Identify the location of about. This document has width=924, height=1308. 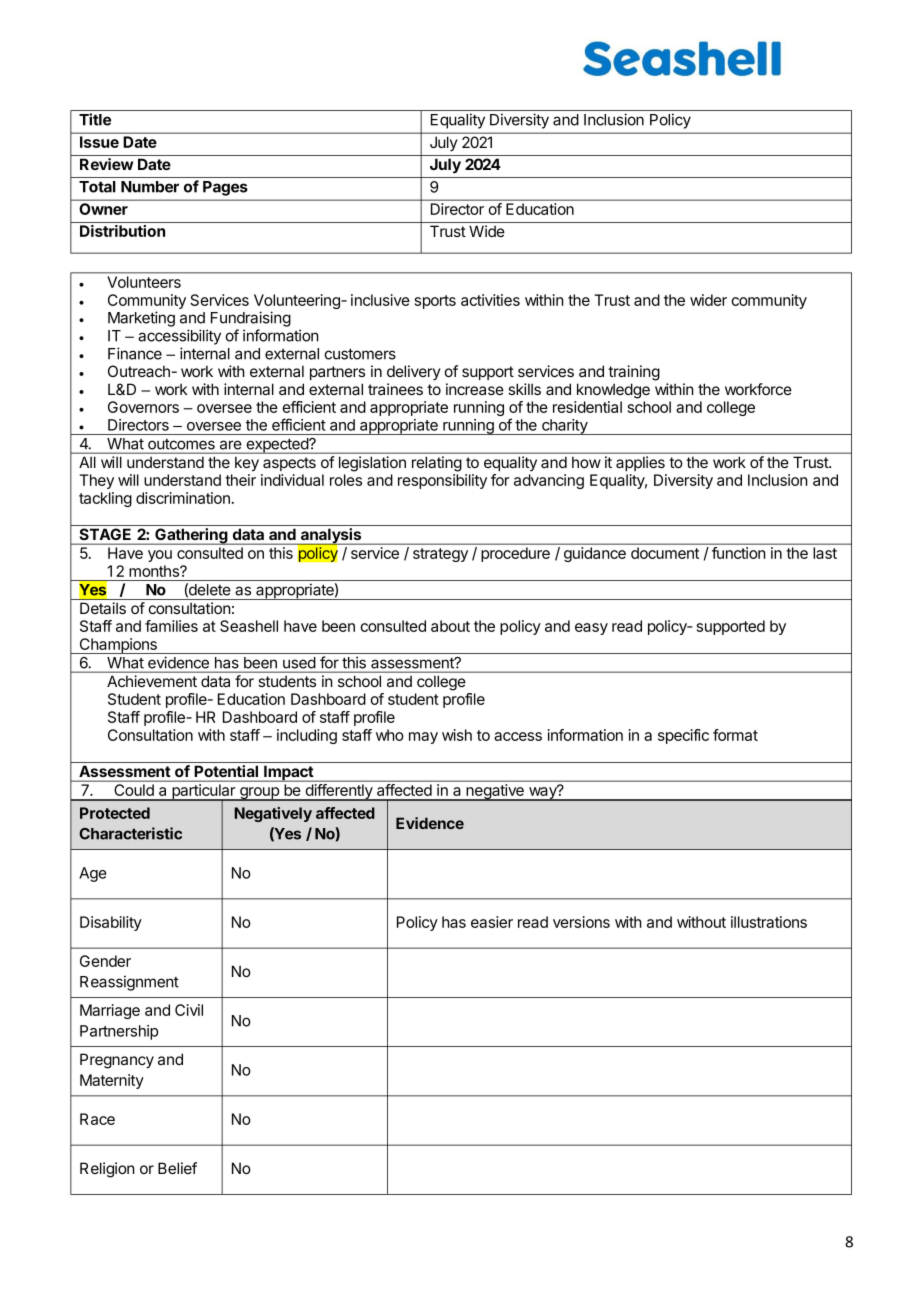
(450, 626).
